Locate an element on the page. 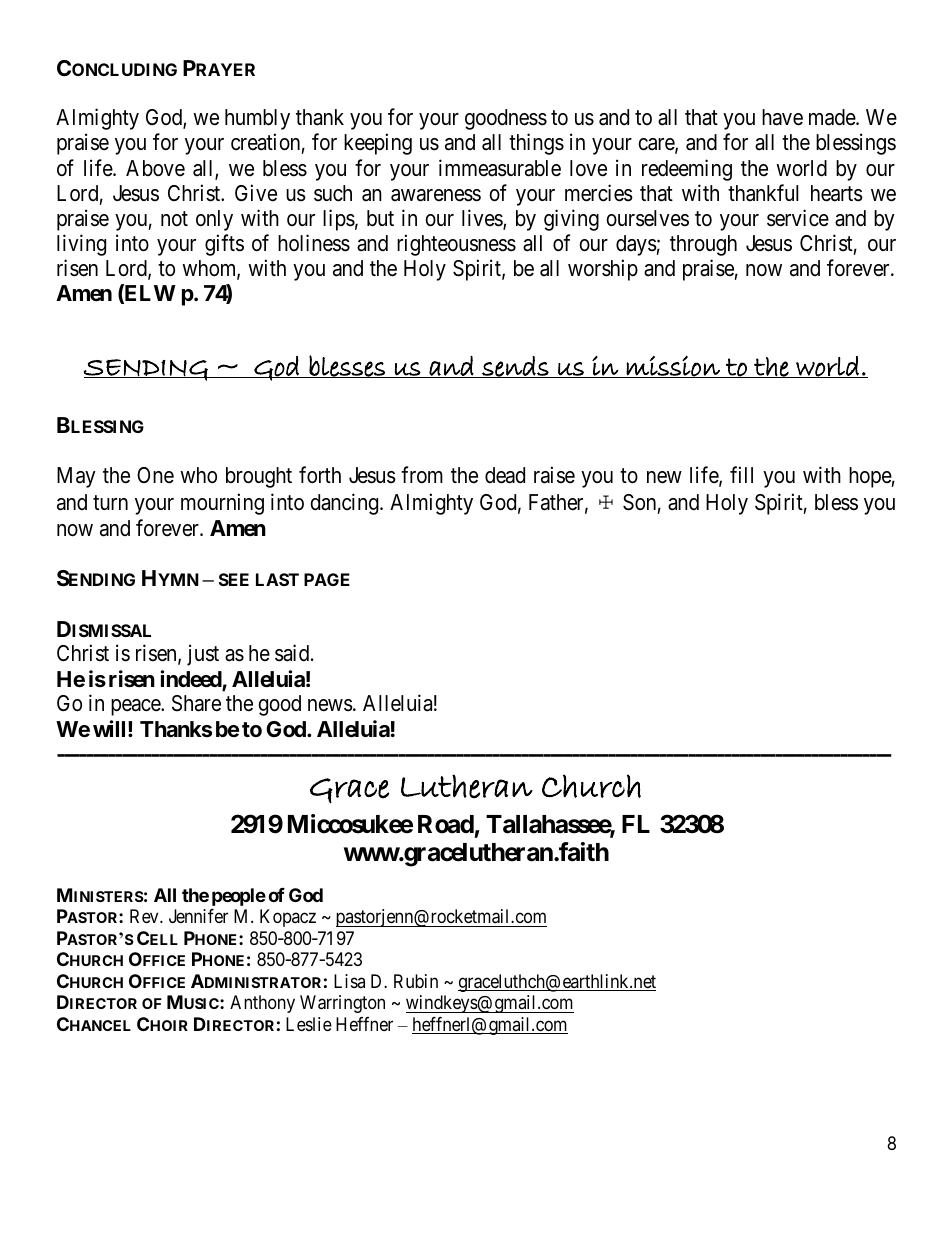 The image size is (952, 1233). LAST is located at coordinates (277, 579).
